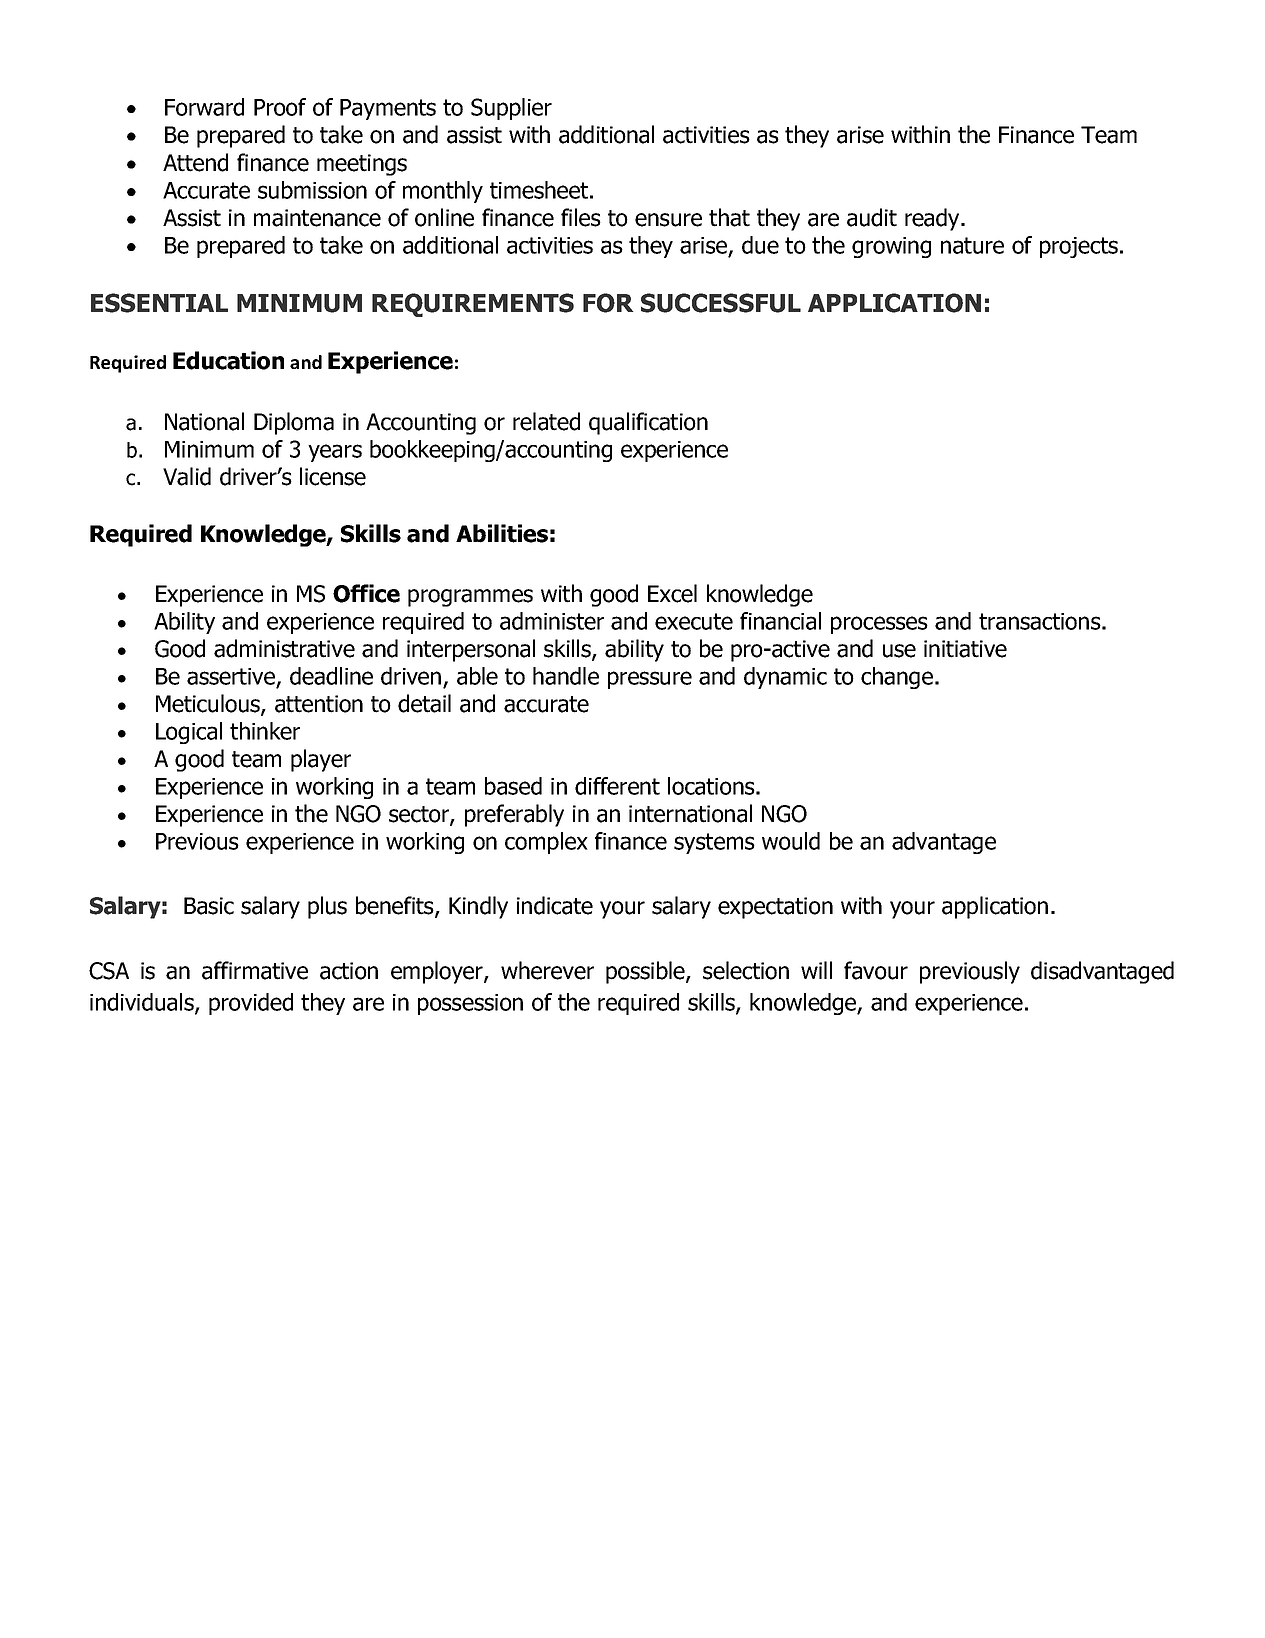 This screenshot has width=1265, height=1638. Describe the element at coordinates (159, 303) in the screenshot. I see `ESSENTIAL` at that location.
